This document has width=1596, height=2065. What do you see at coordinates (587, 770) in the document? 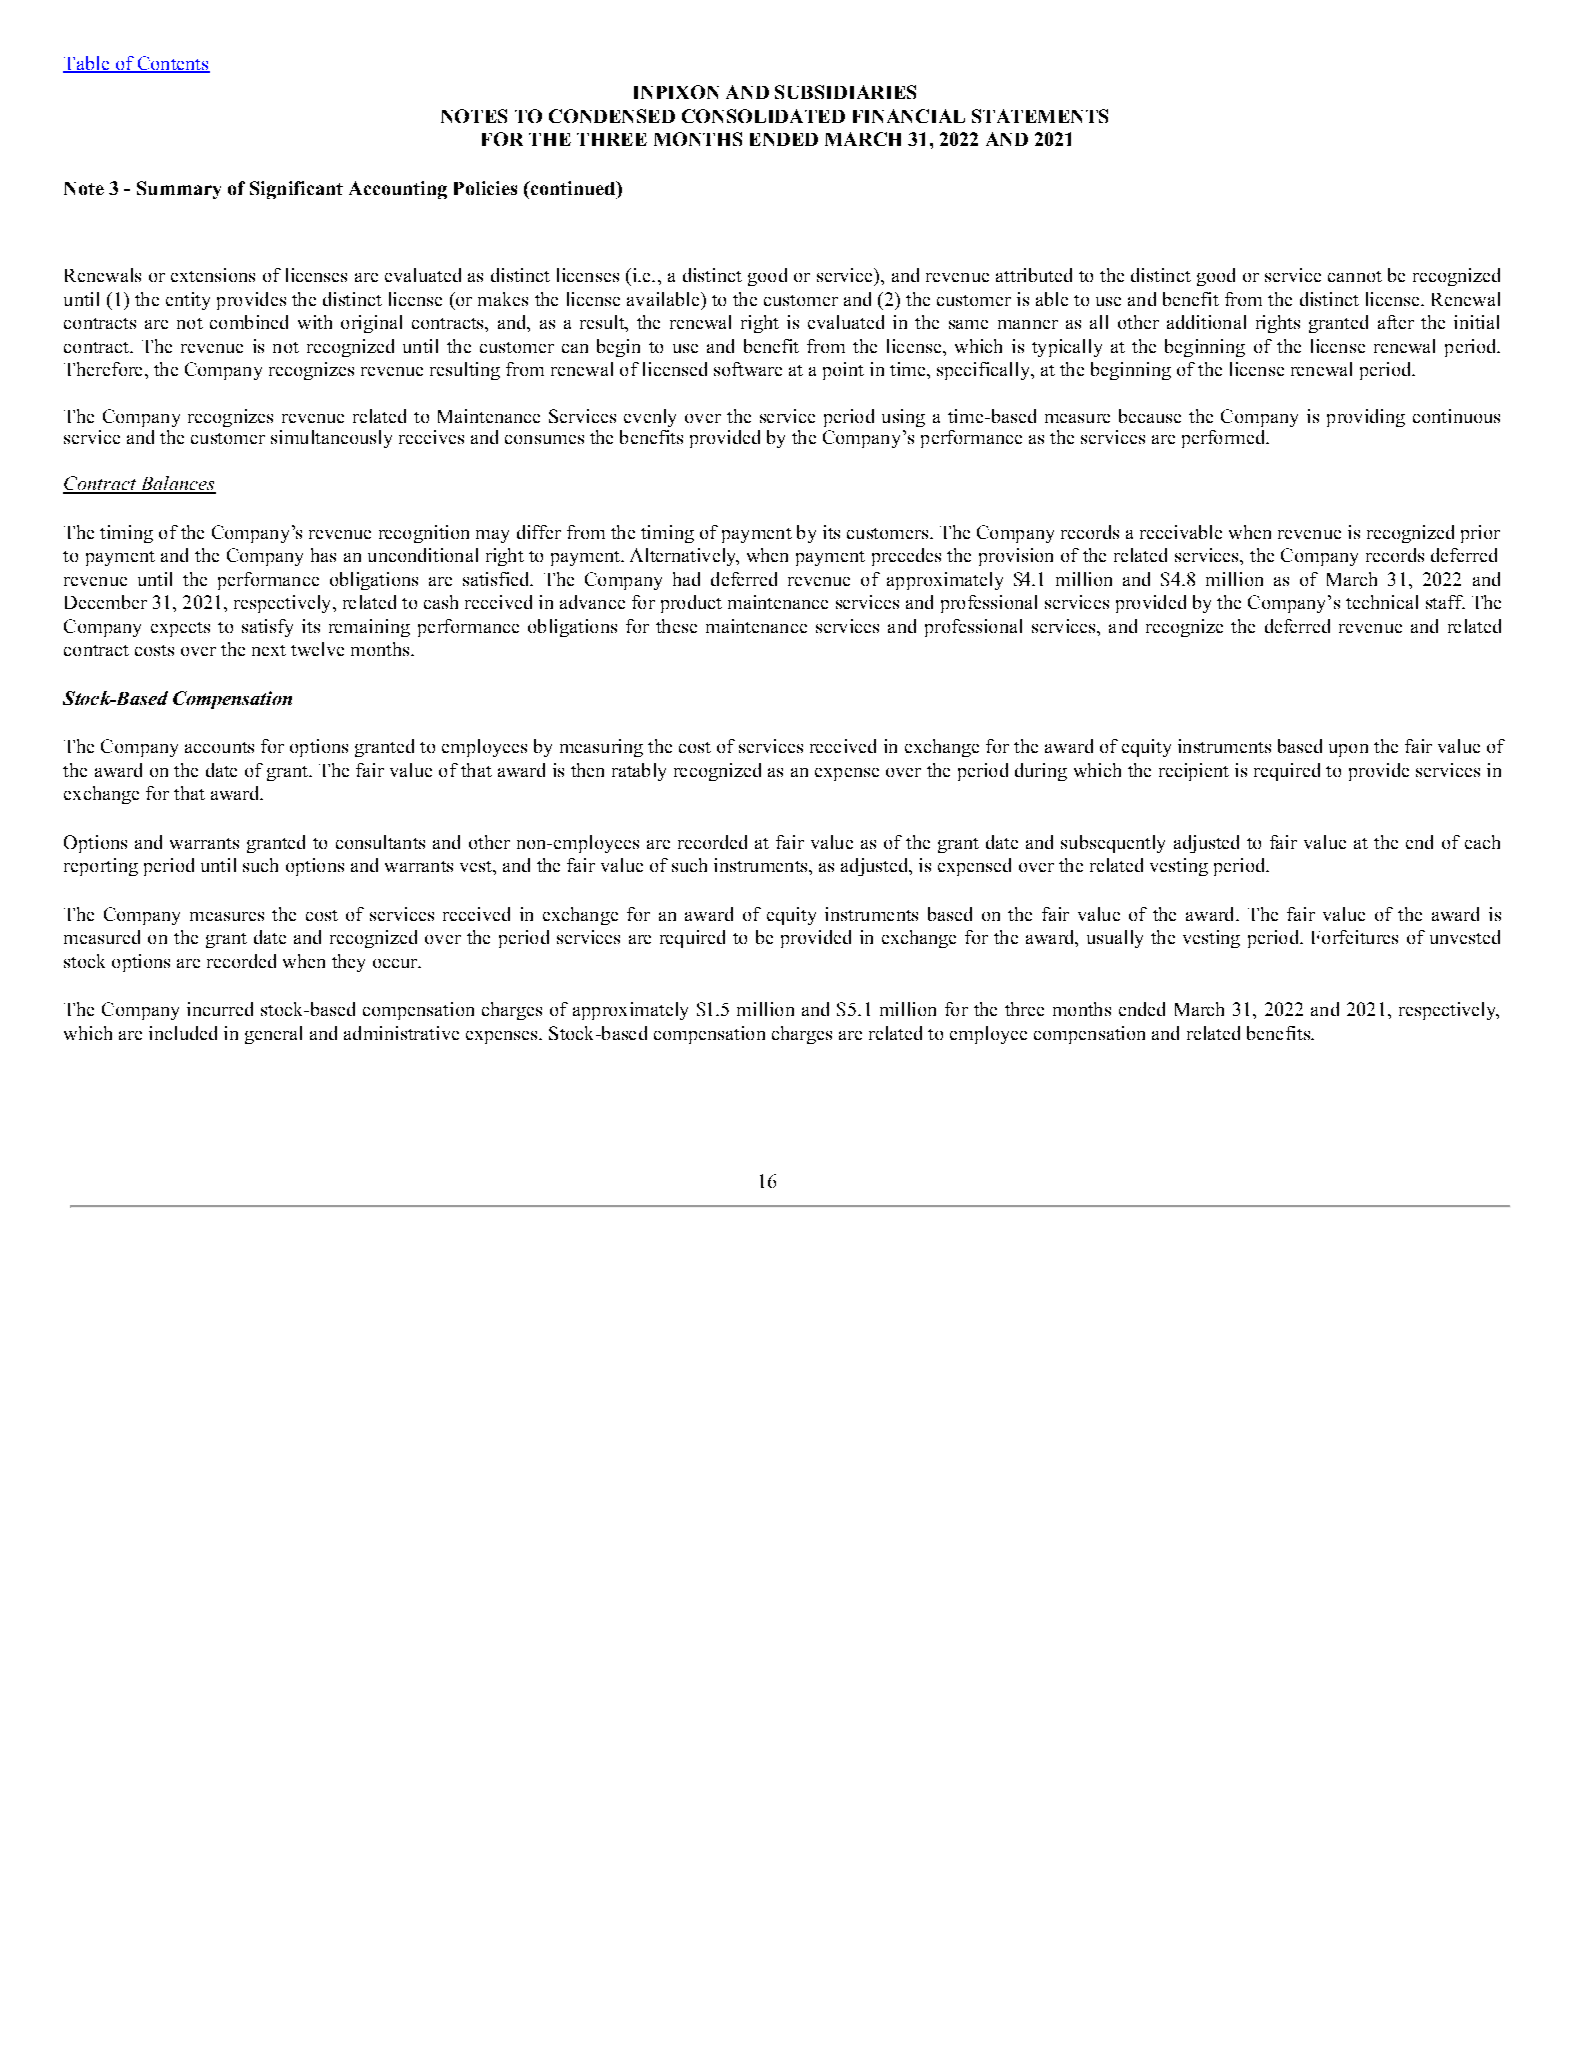
I see `then` at bounding box center [587, 770].
